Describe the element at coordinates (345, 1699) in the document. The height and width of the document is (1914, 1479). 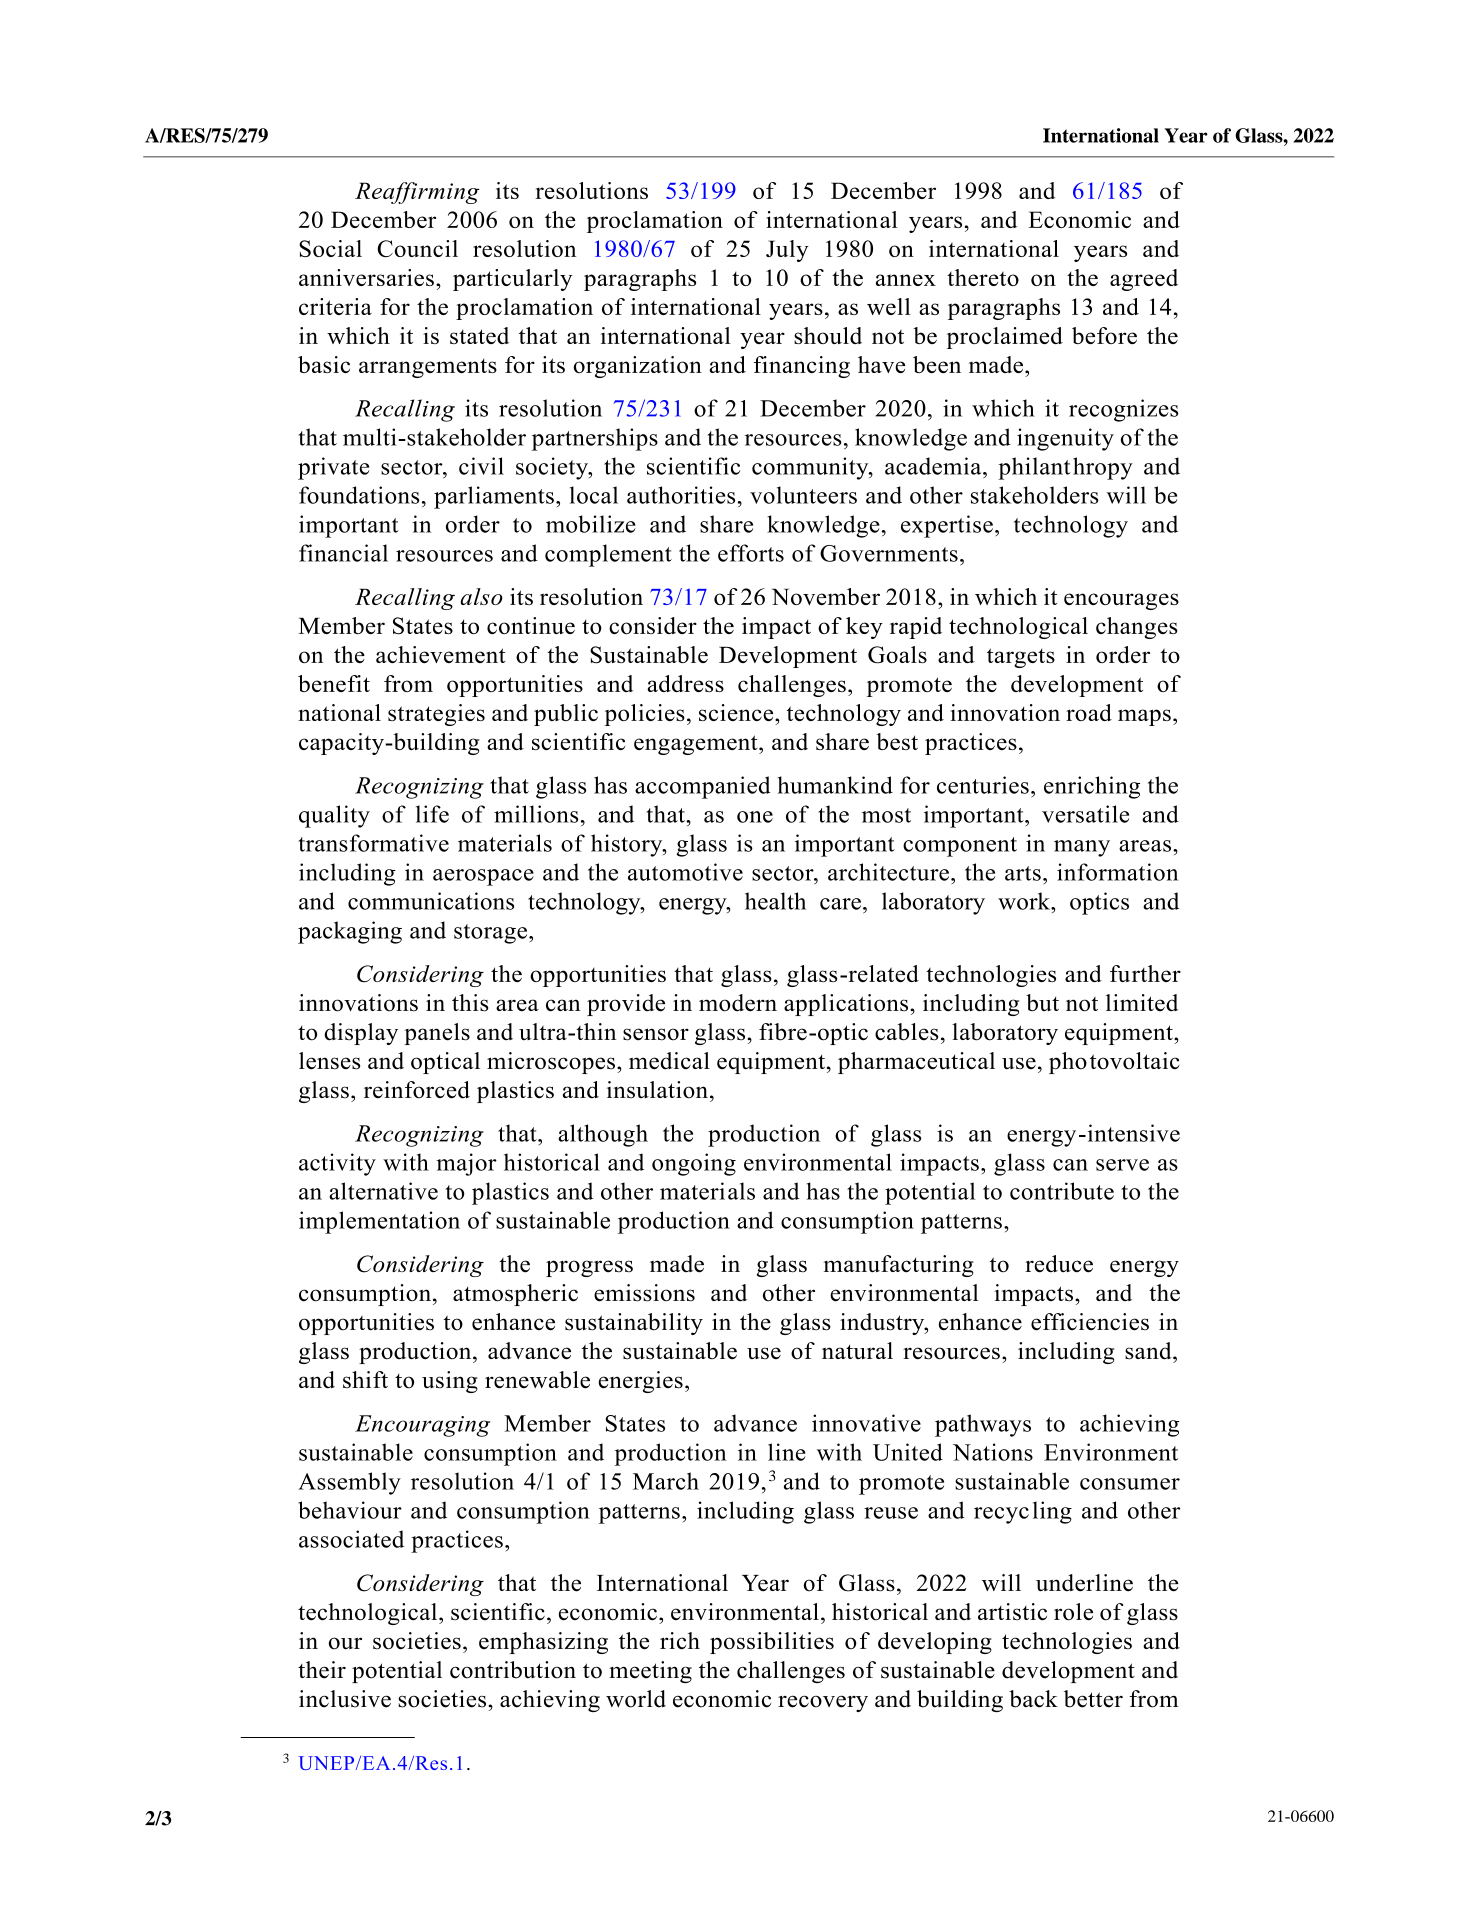
I see `inclusive` at that location.
